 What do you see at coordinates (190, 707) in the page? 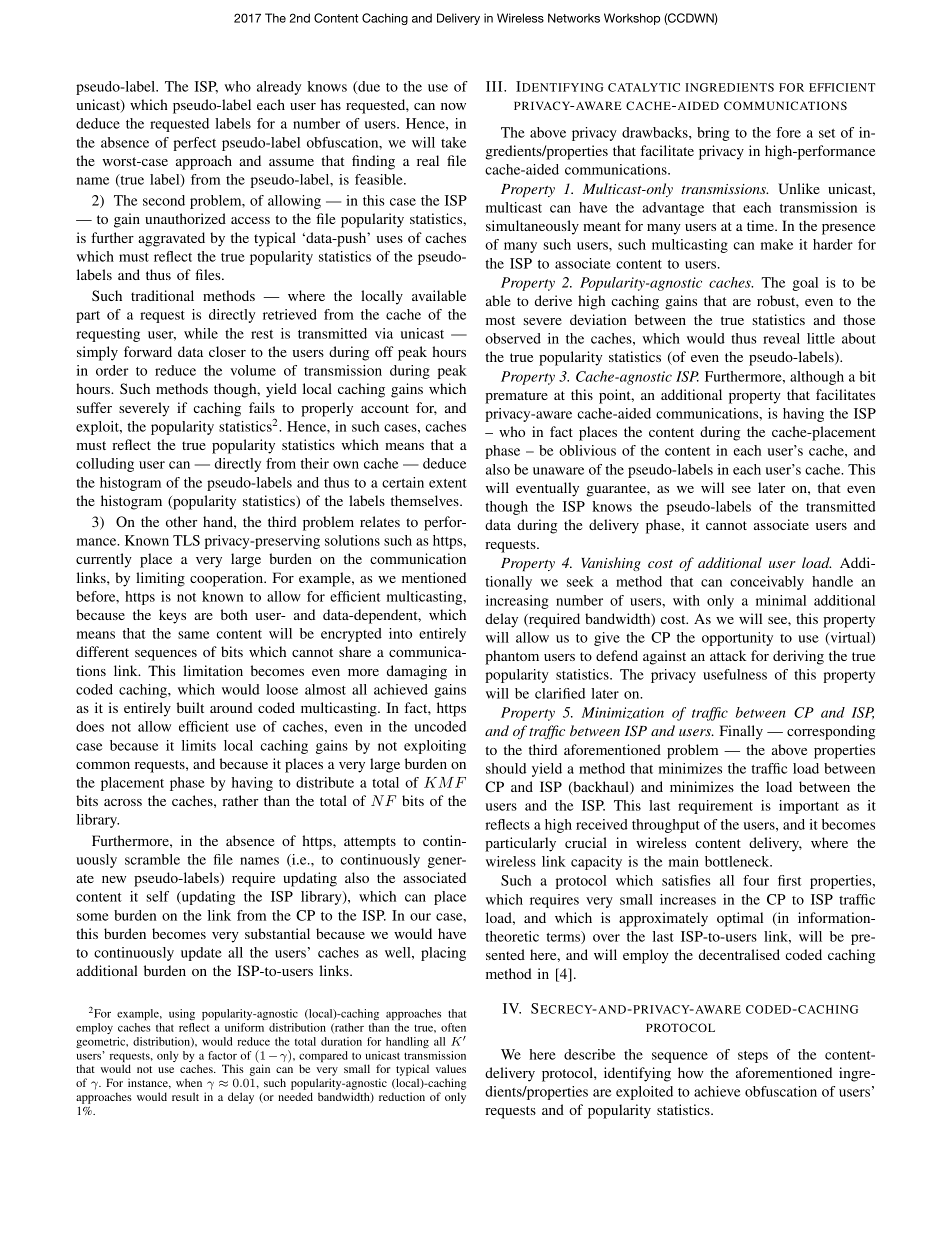
I see `built` at bounding box center [190, 707].
